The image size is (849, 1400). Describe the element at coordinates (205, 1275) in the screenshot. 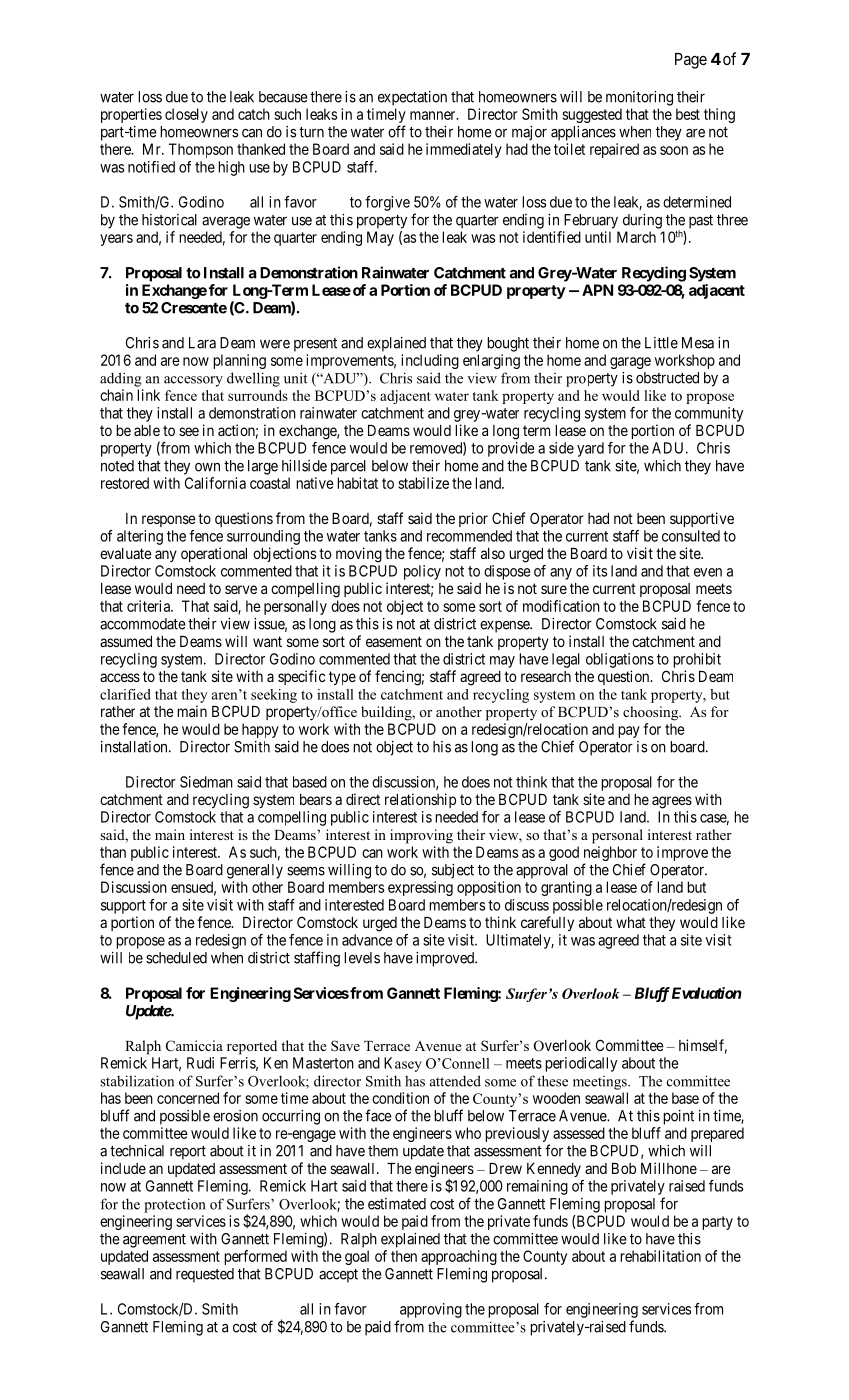

I see `requested` at that location.
